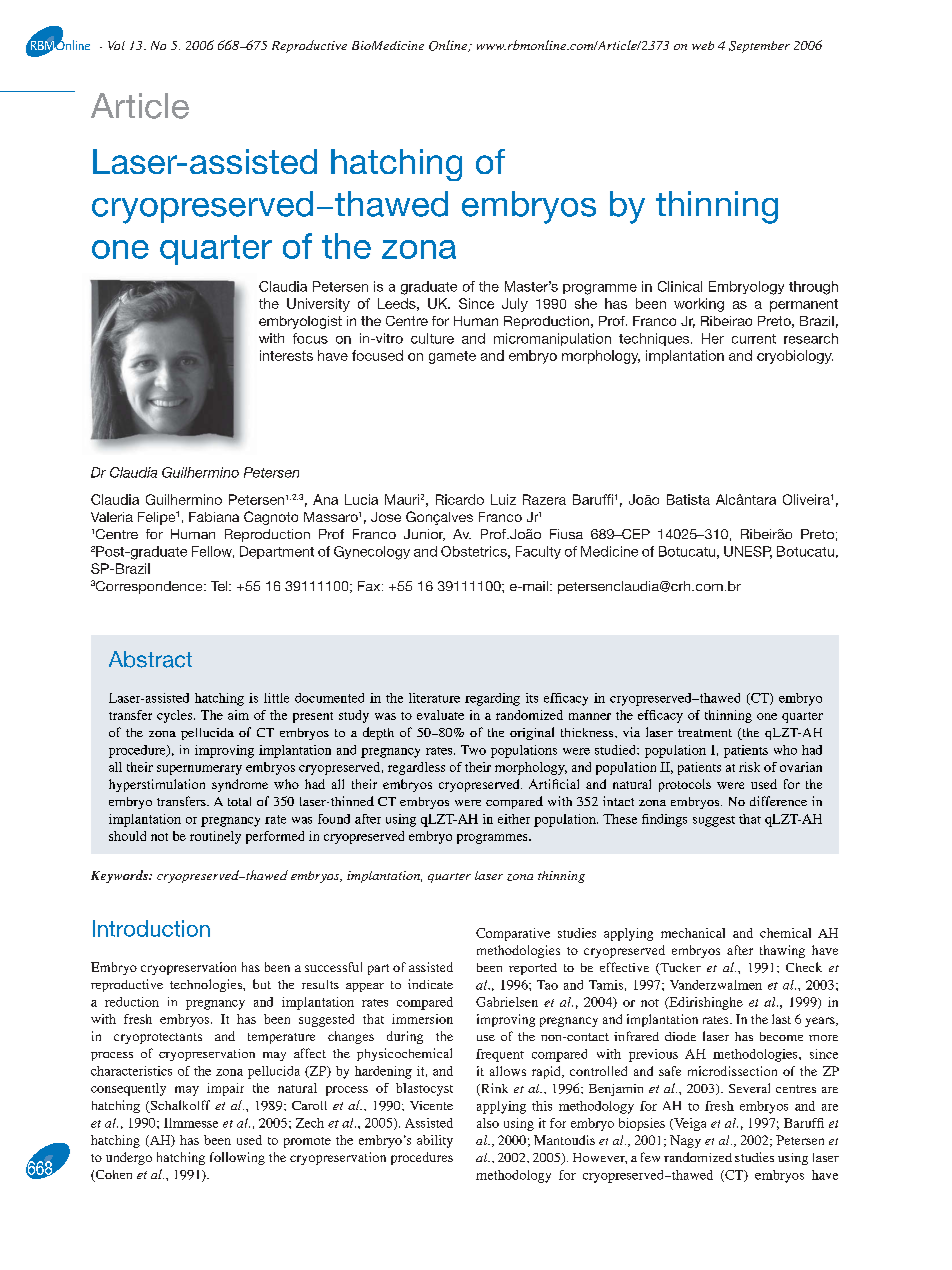 The height and width of the page is (1270, 952). I want to click on web, so click(703, 45).
